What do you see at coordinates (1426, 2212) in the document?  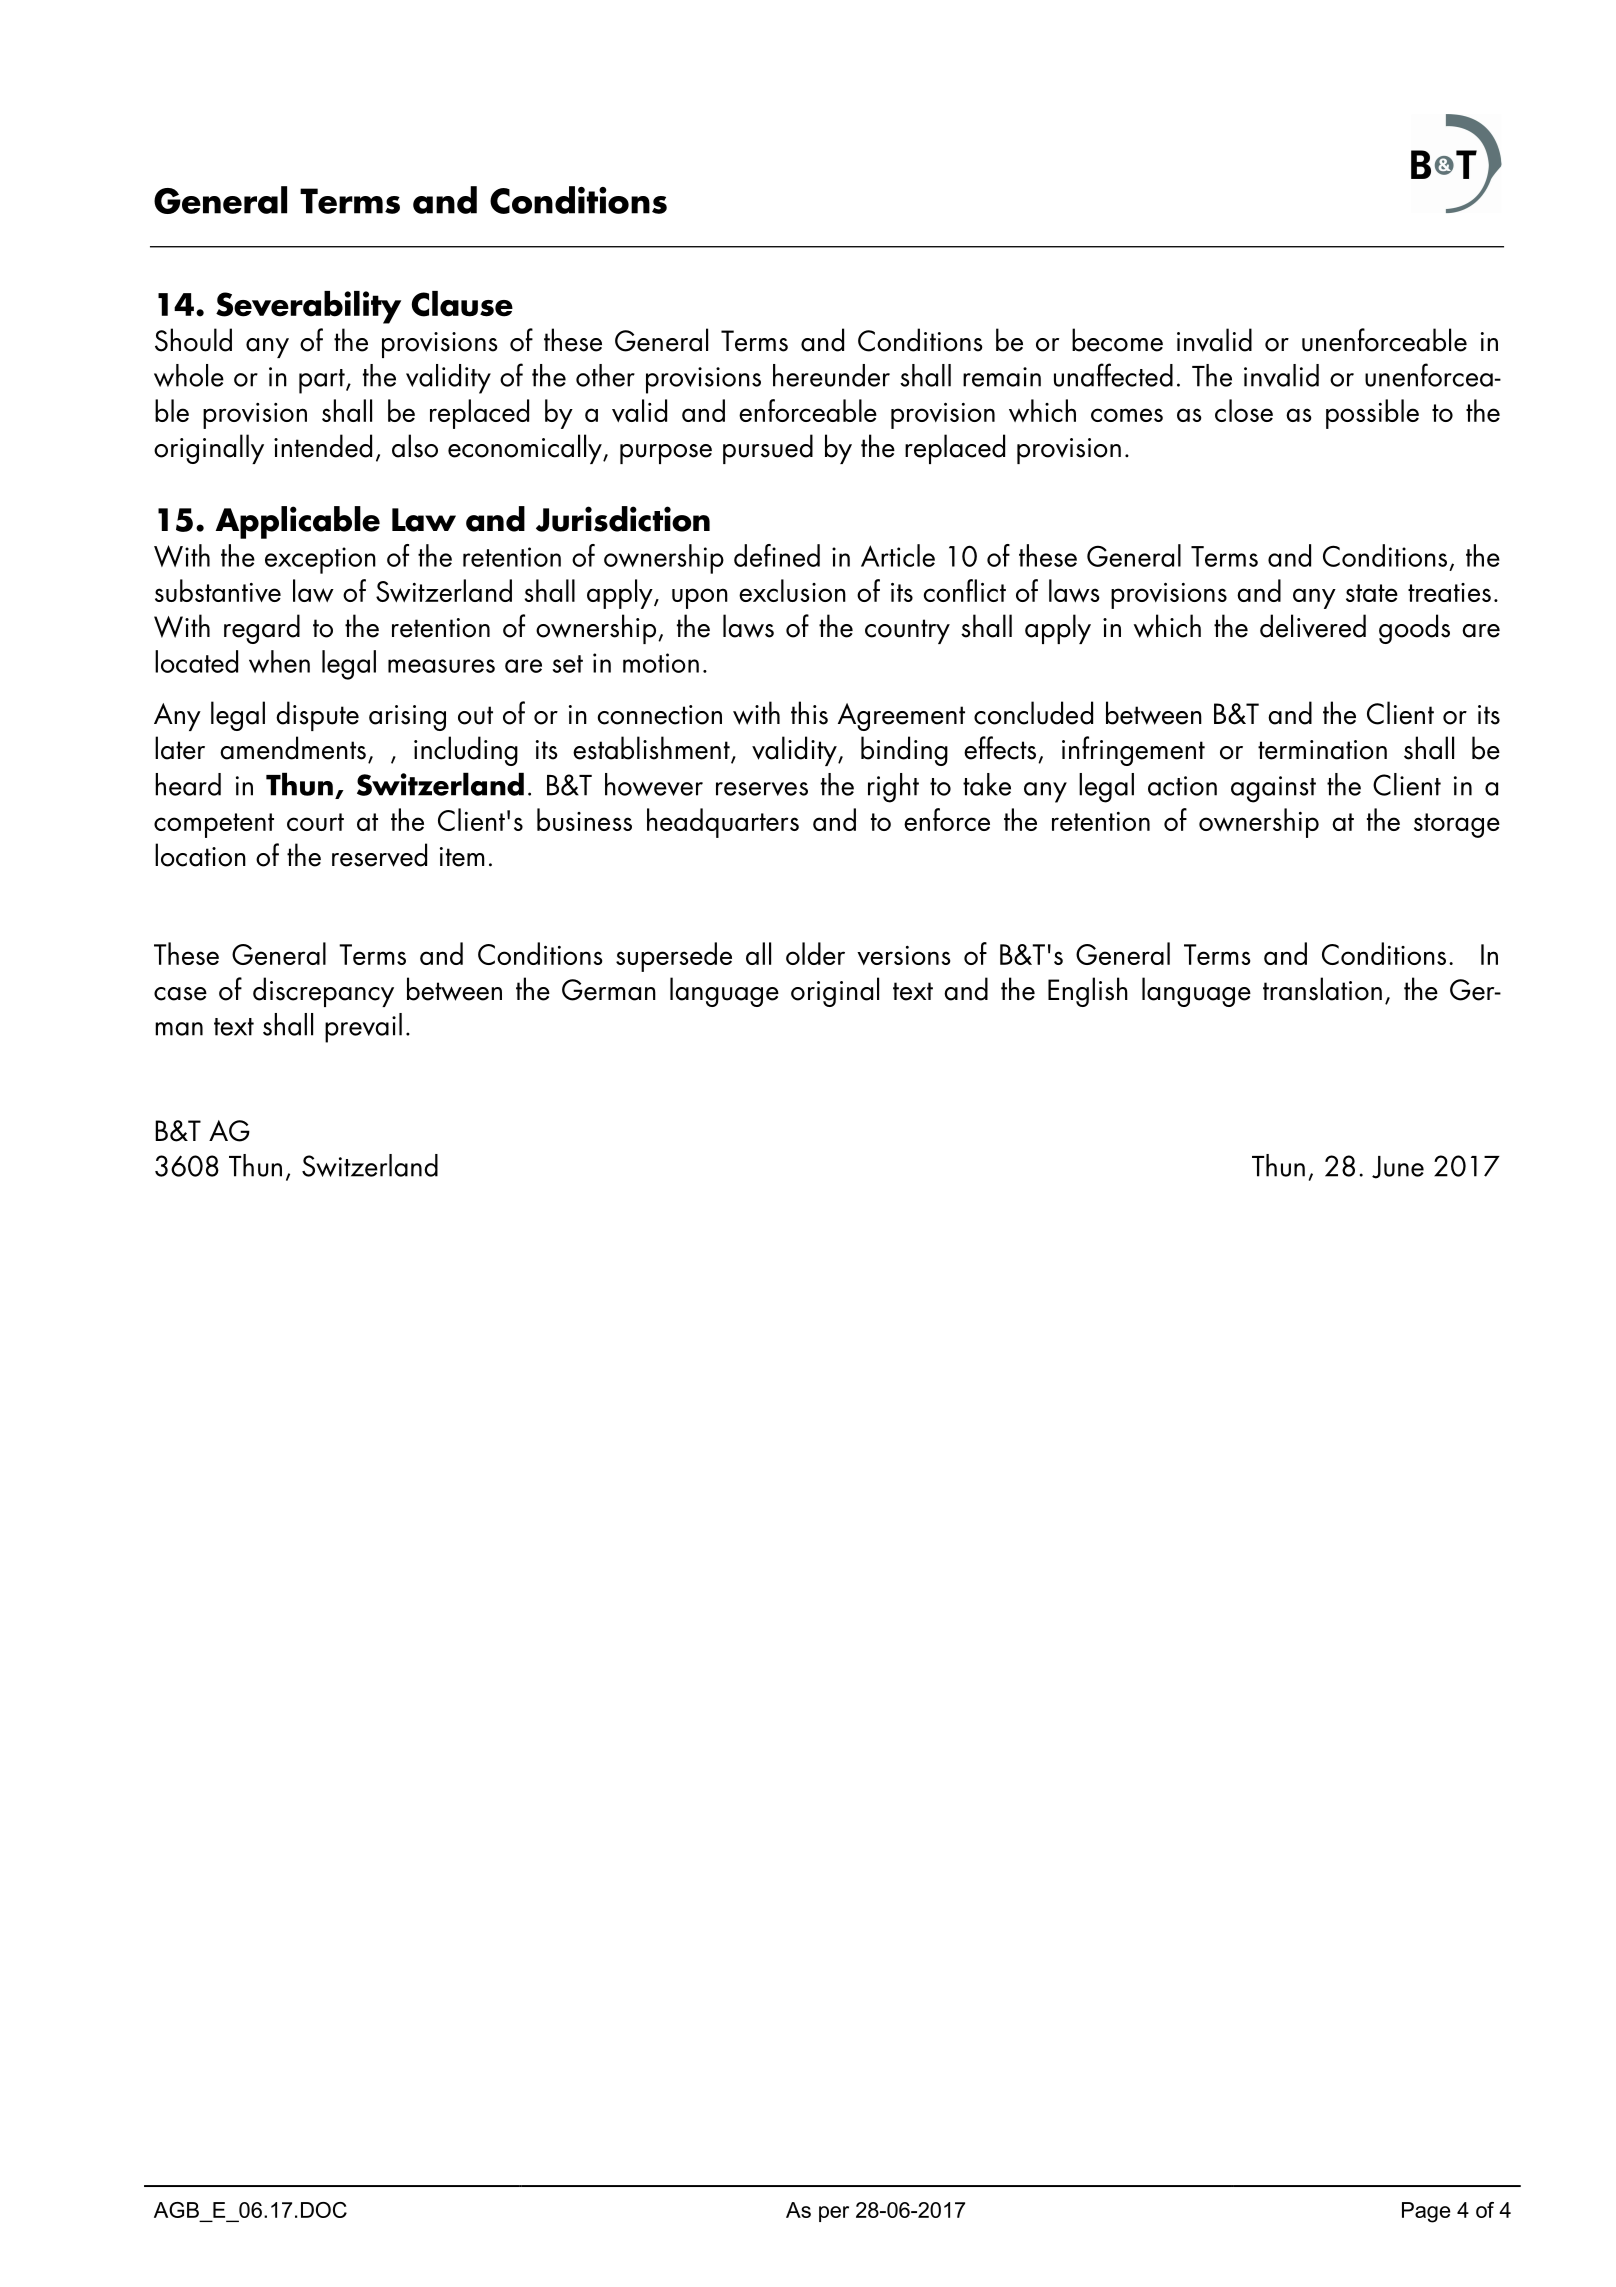 I see `Page` at bounding box center [1426, 2212].
